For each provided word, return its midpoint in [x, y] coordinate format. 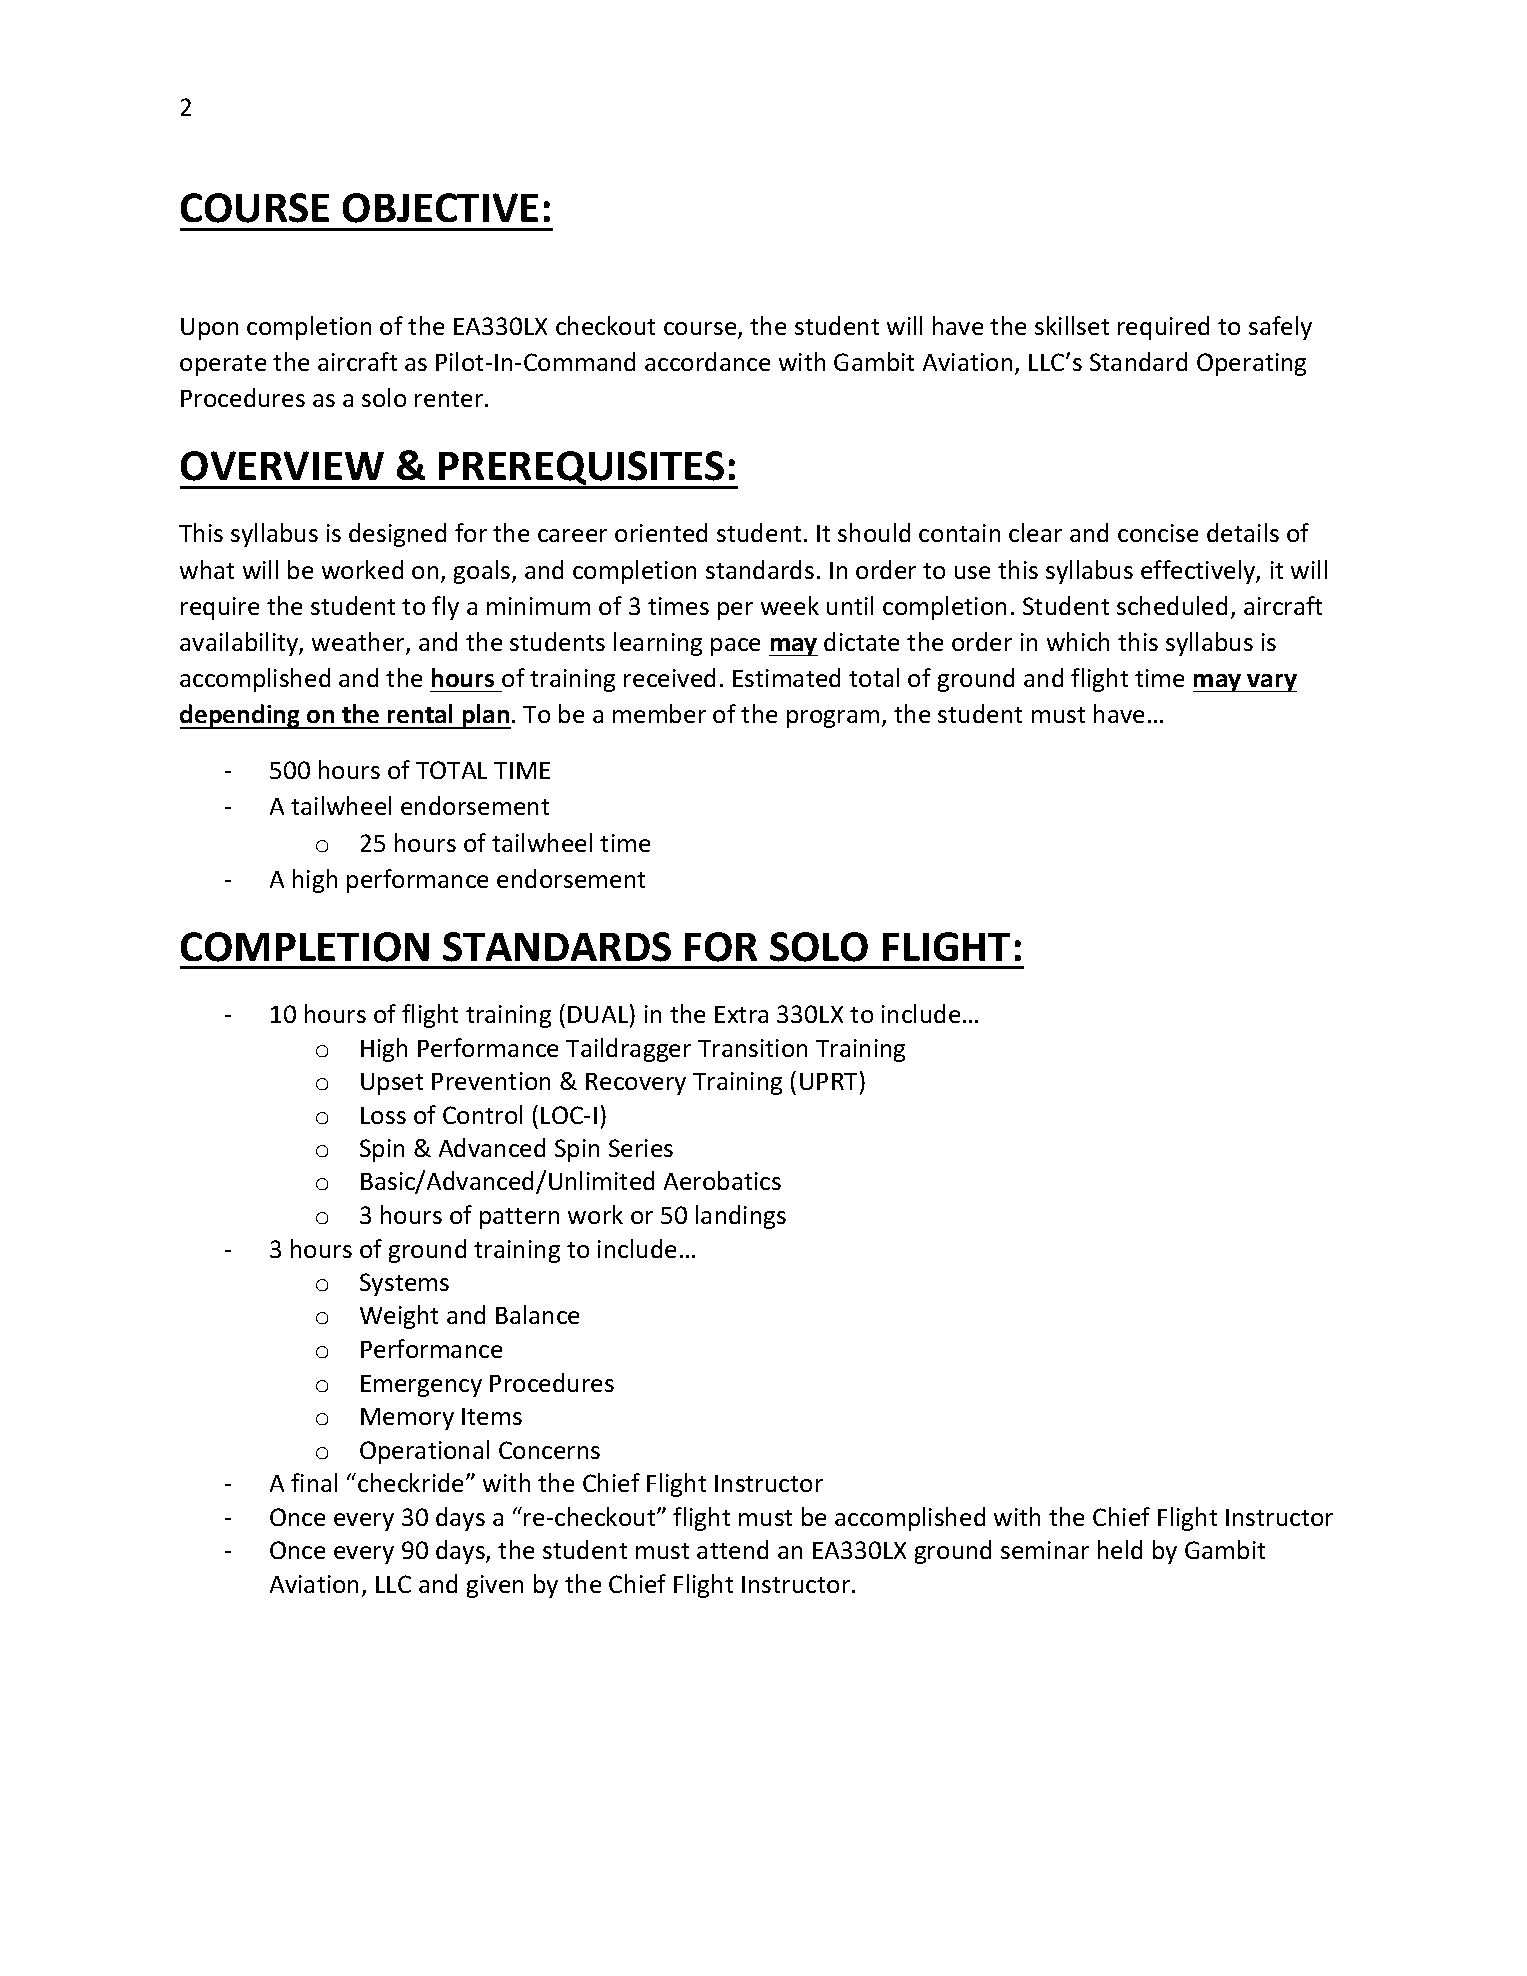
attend [732, 1549]
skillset [1072, 325]
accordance [707, 361]
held [1120, 1549]
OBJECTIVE [440, 208]
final [314, 1482]
